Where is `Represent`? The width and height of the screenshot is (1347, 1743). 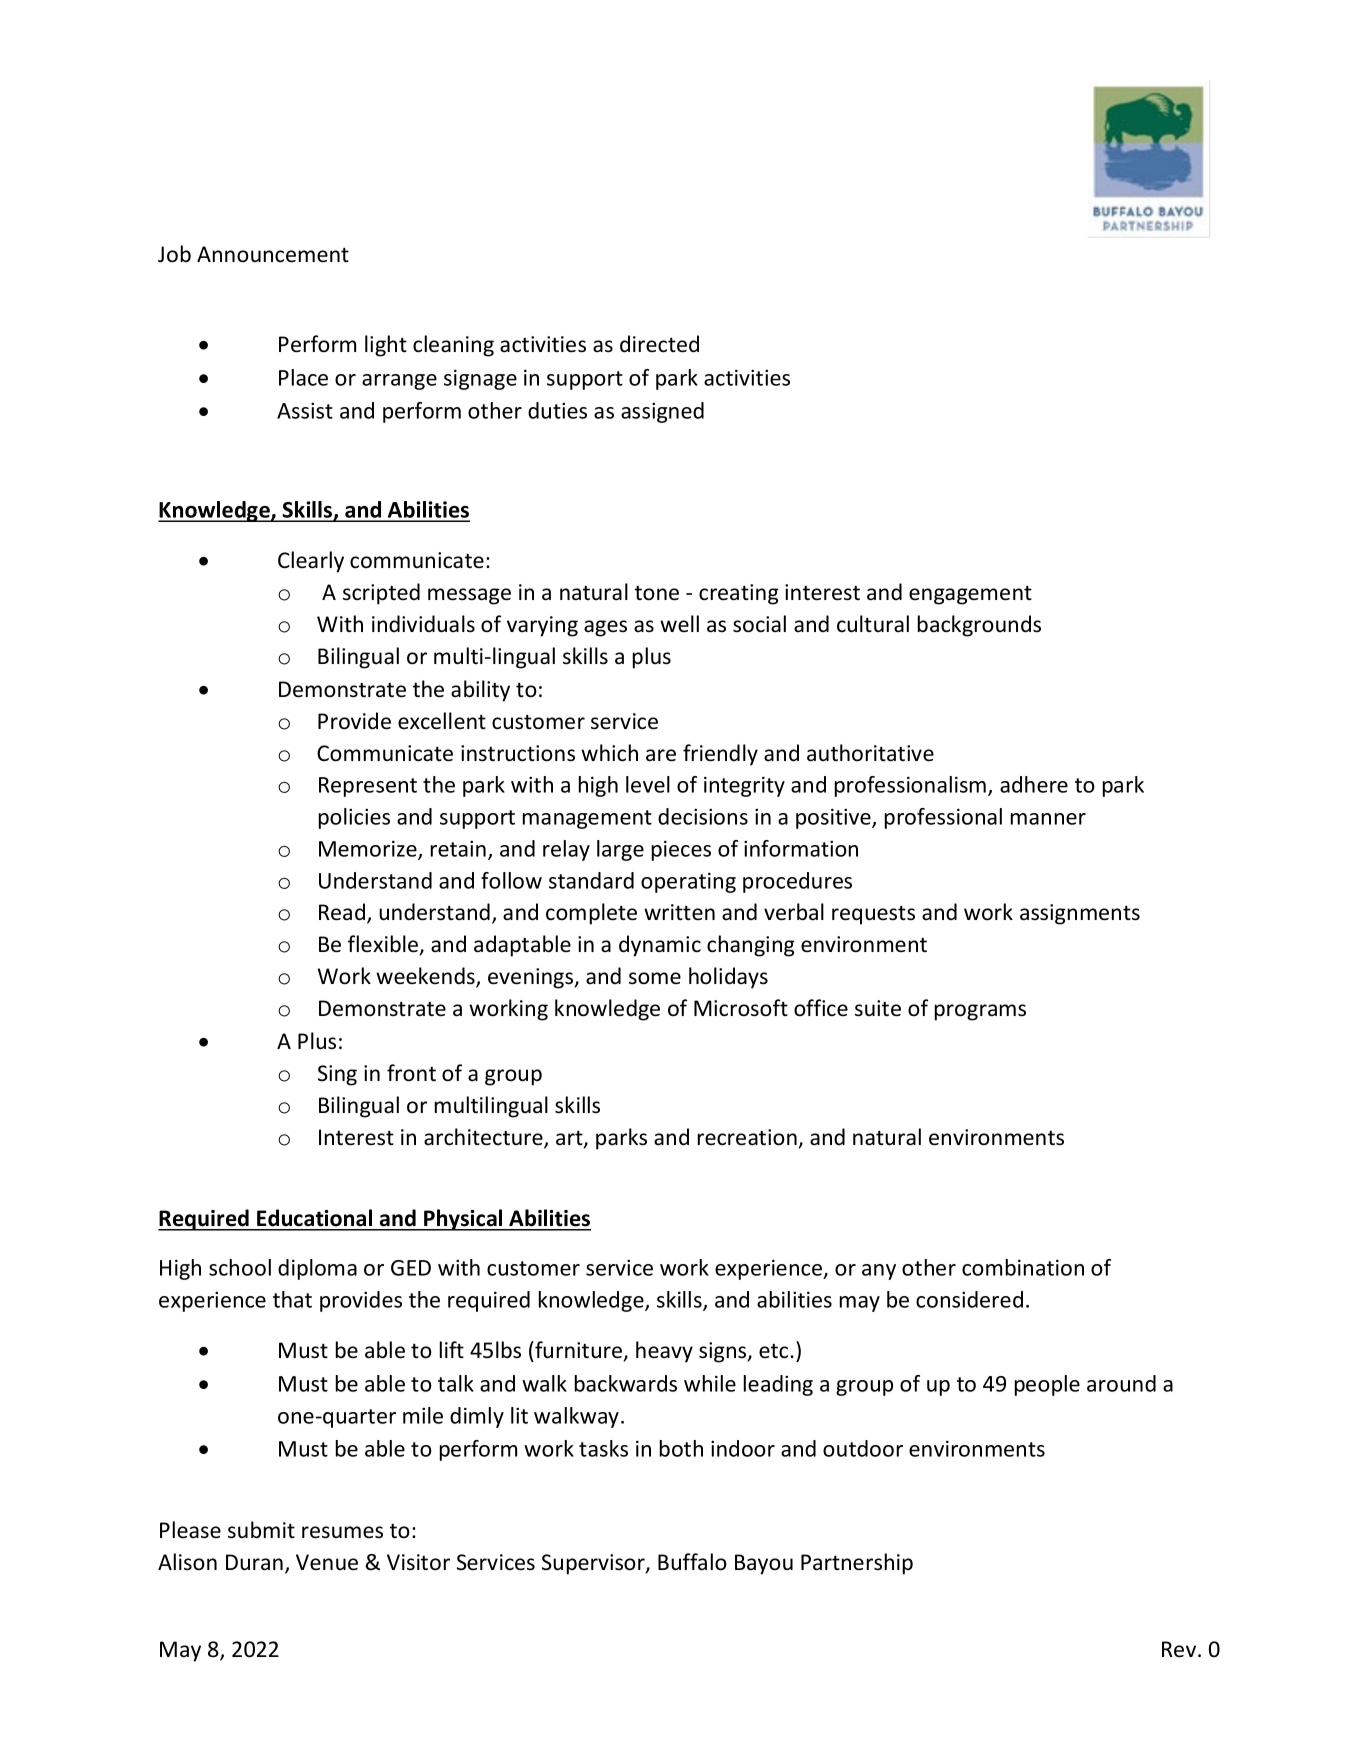 Represent is located at coordinates (368, 787).
